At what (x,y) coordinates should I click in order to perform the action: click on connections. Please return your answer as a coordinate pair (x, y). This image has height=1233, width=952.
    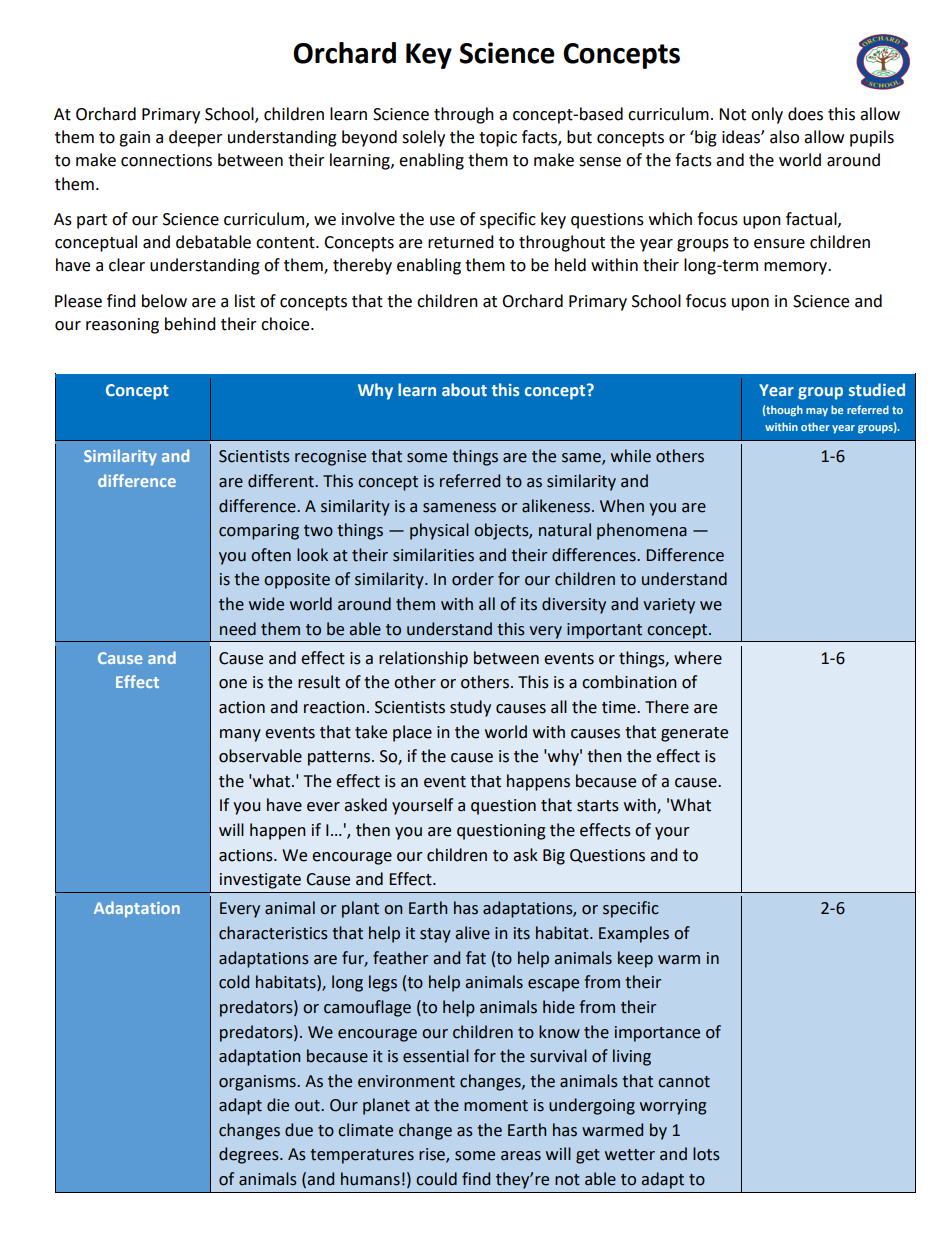
    Looking at the image, I should click on (166, 160).
